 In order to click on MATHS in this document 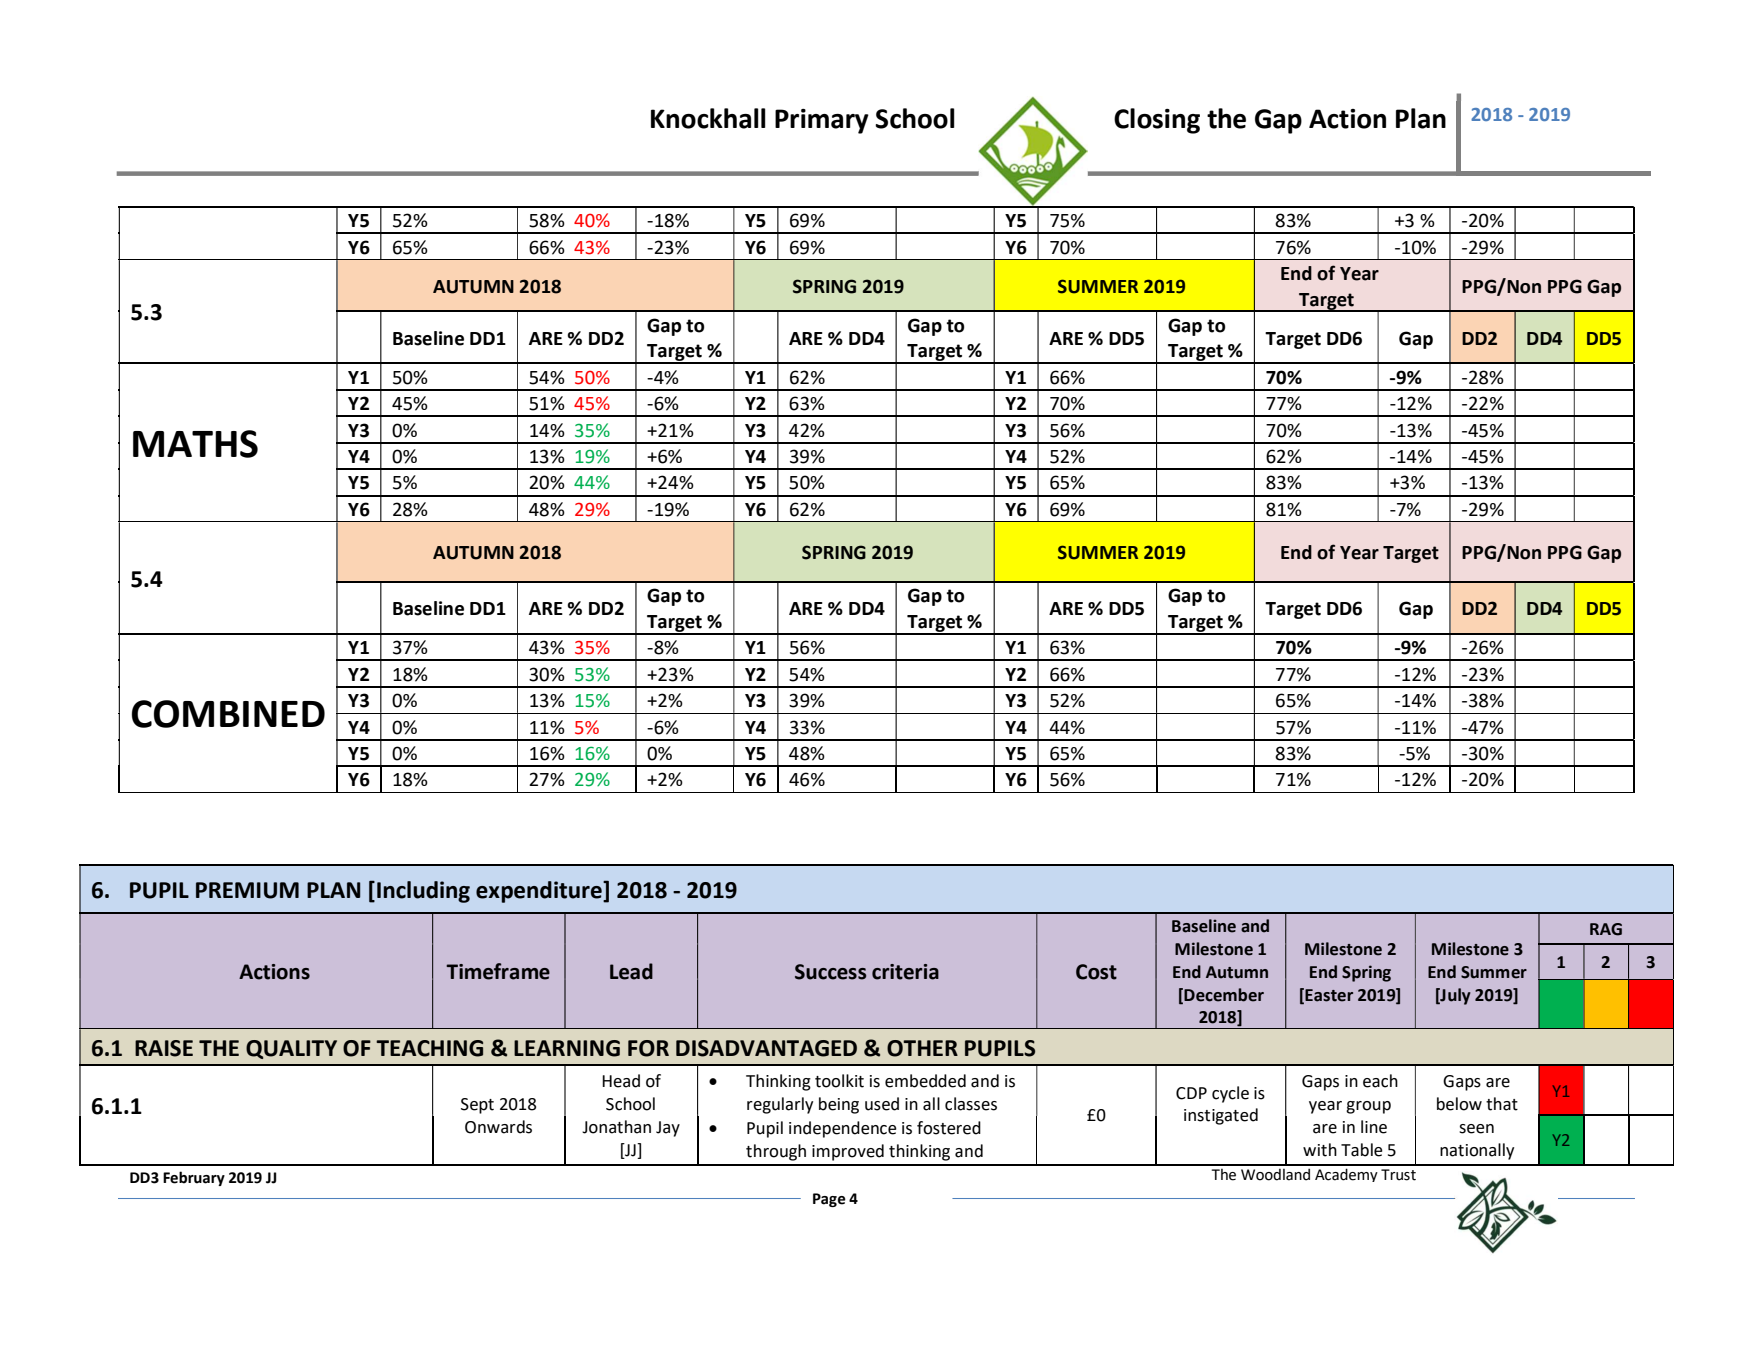, I will do `click(195, 444)`.
